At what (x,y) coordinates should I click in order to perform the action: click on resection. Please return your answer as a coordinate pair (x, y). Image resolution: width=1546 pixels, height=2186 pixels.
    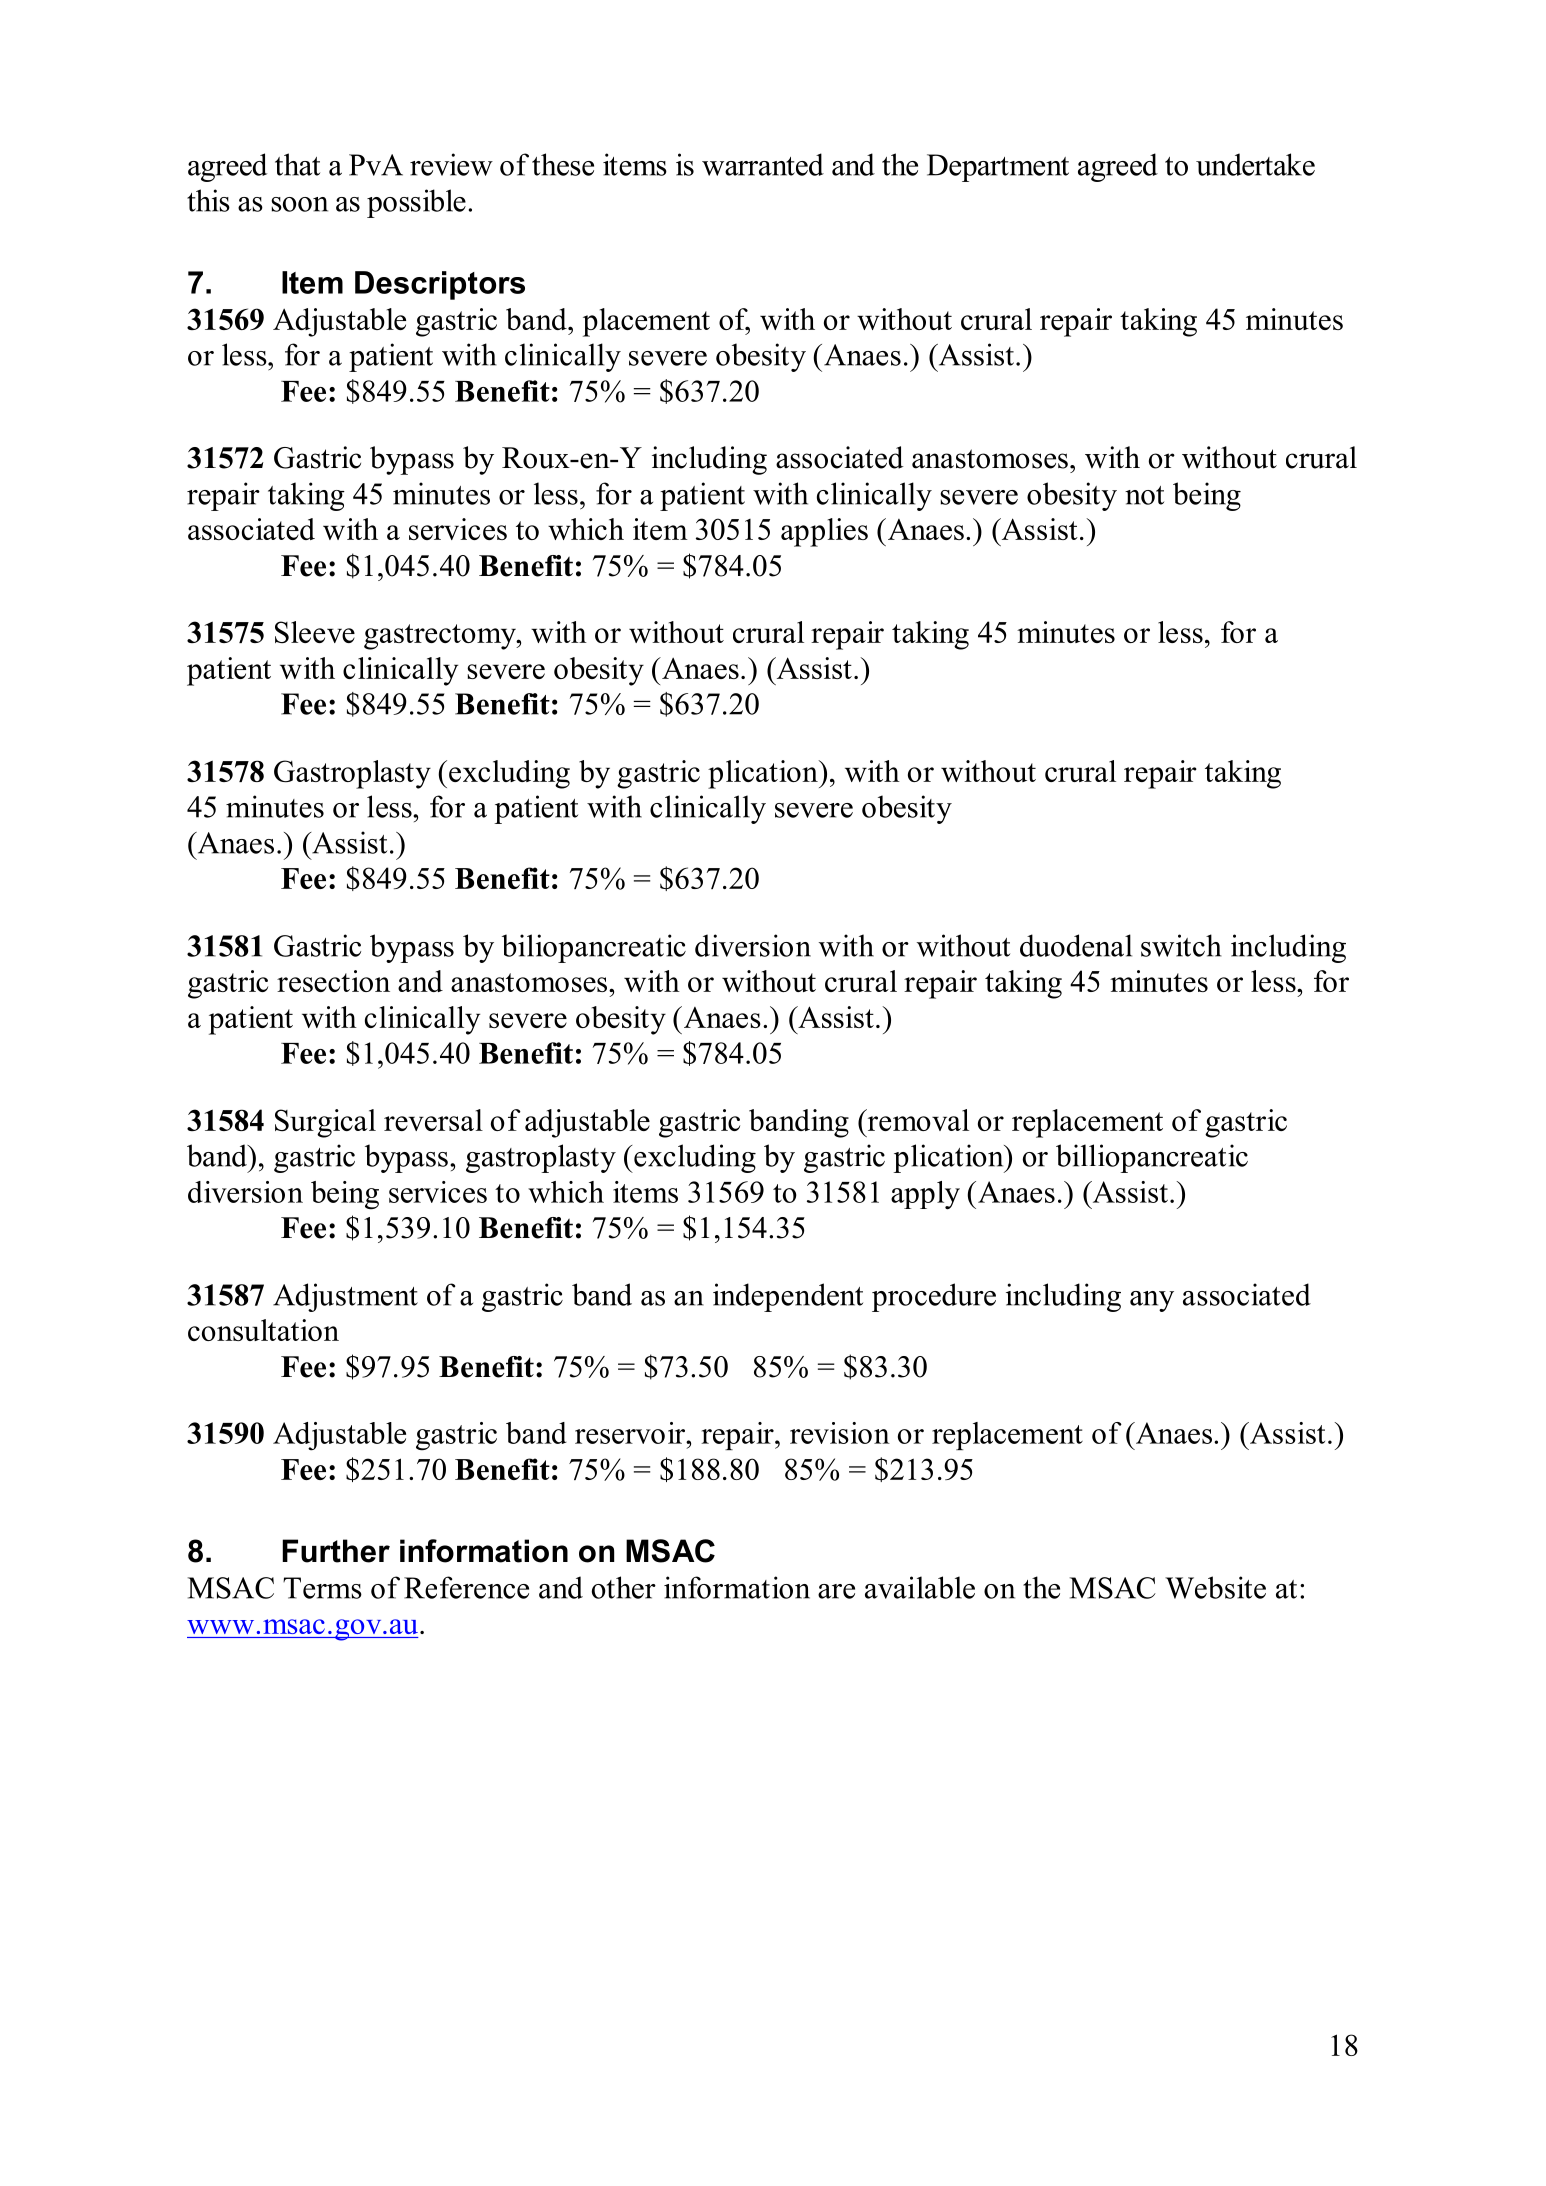
    Looking at the image, I should click on (333, 981).
